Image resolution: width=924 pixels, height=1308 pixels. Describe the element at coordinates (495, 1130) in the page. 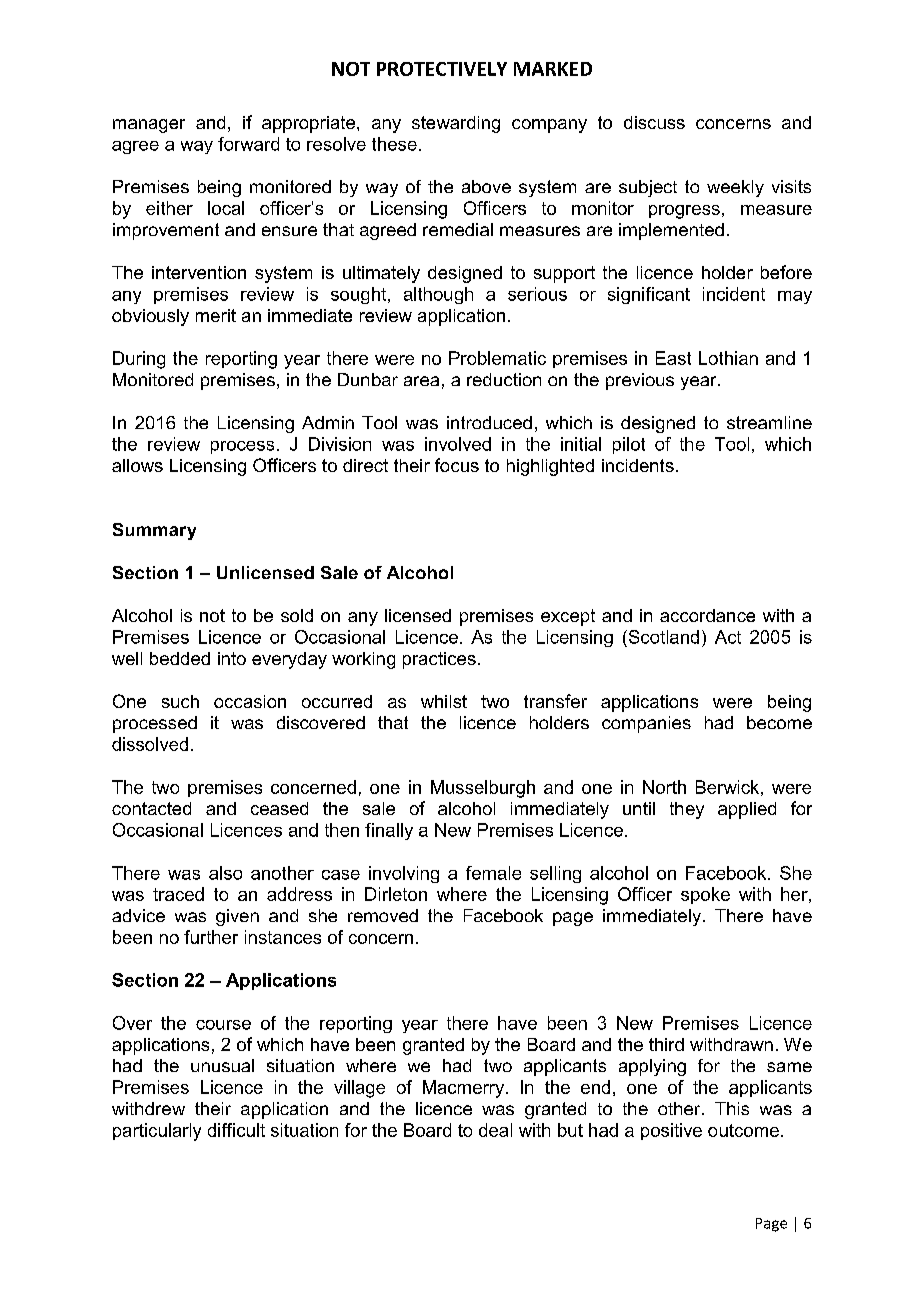

I see `deal` at that location.
